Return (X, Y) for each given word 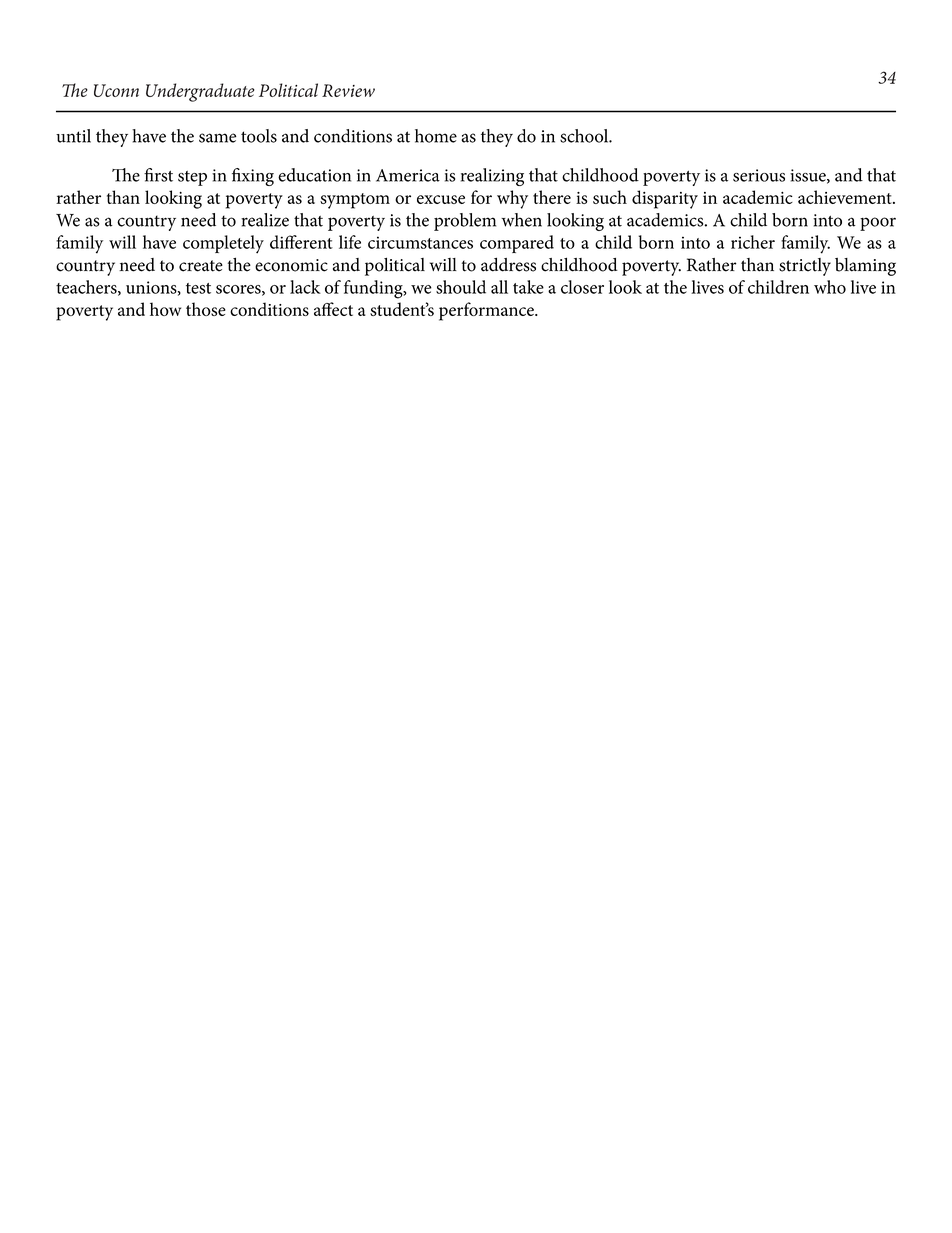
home (436, 136)
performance (487, 311)
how (165, 309)
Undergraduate (200, 92)
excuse (441, 199)
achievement (846, 197)
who (830, 287)
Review (348, 90)
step (192, 178)
